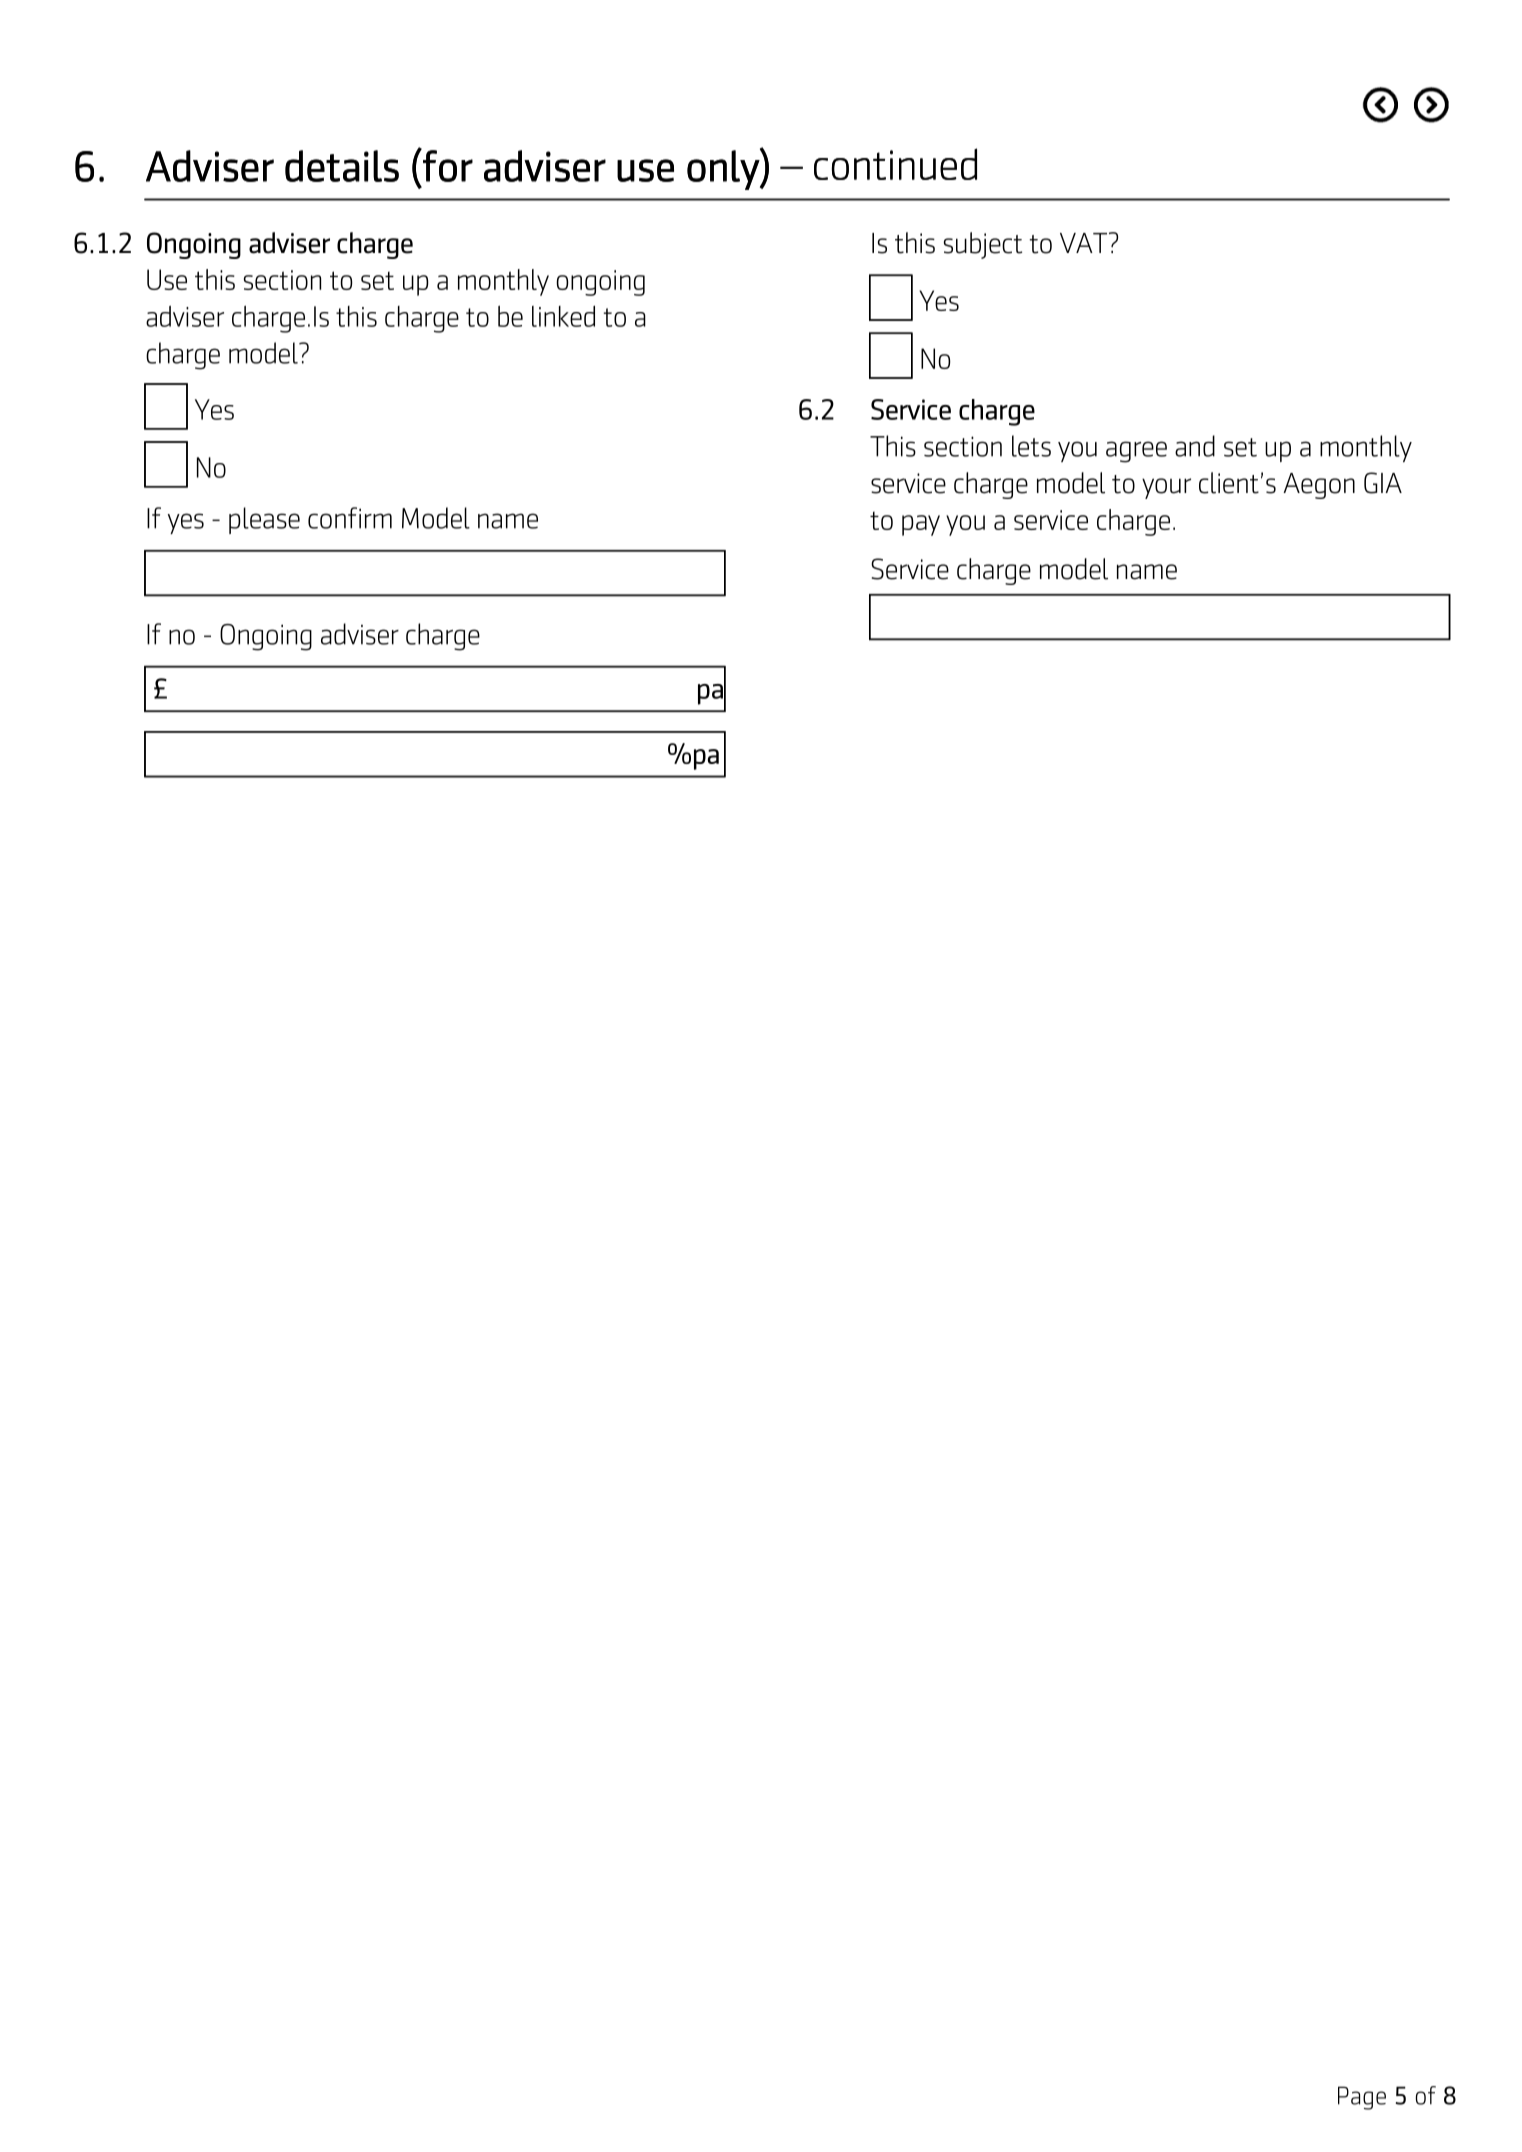  What do you see at coordinates (1166, 488) in the page?
I see `your` at bounding box center [1166, 488].
